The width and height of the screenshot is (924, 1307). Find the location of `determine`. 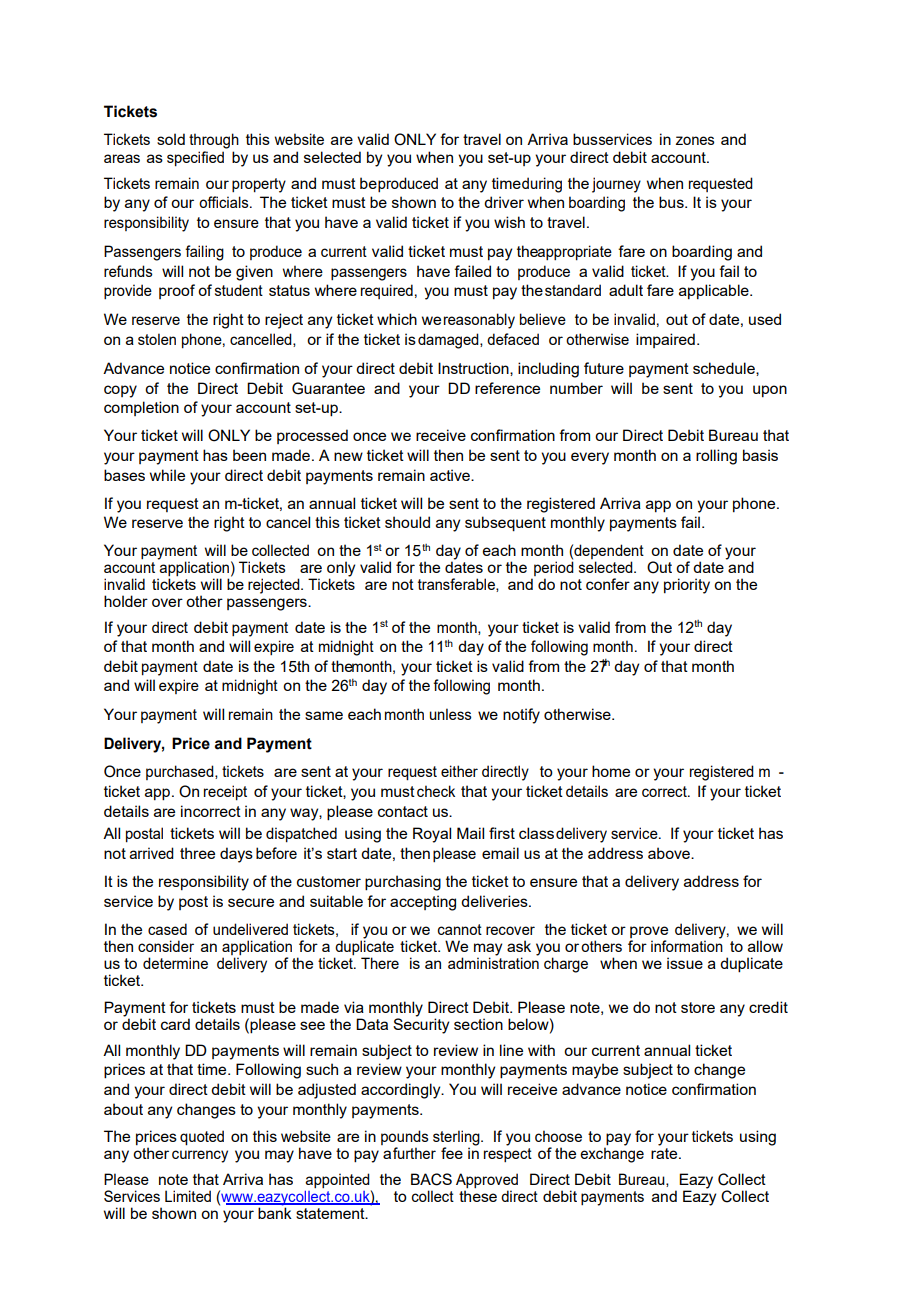

determine is located at coordinates (175, 963).
